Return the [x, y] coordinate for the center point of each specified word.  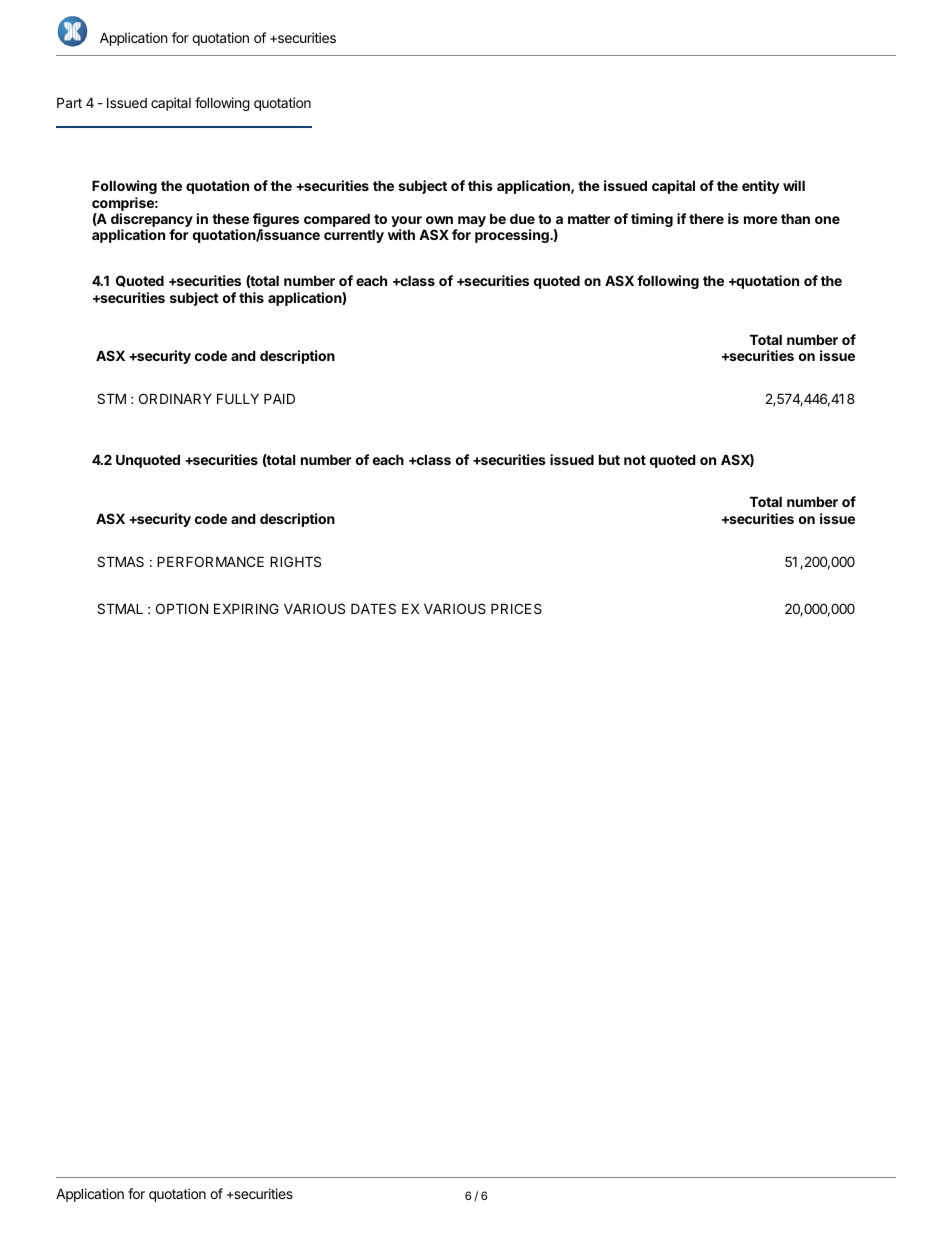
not [635, 460]
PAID [279, 398]
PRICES [516, 608]
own [439, 220]
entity [761, 187]
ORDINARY [175, 398]
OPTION [182, 608]
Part [69, 102]
